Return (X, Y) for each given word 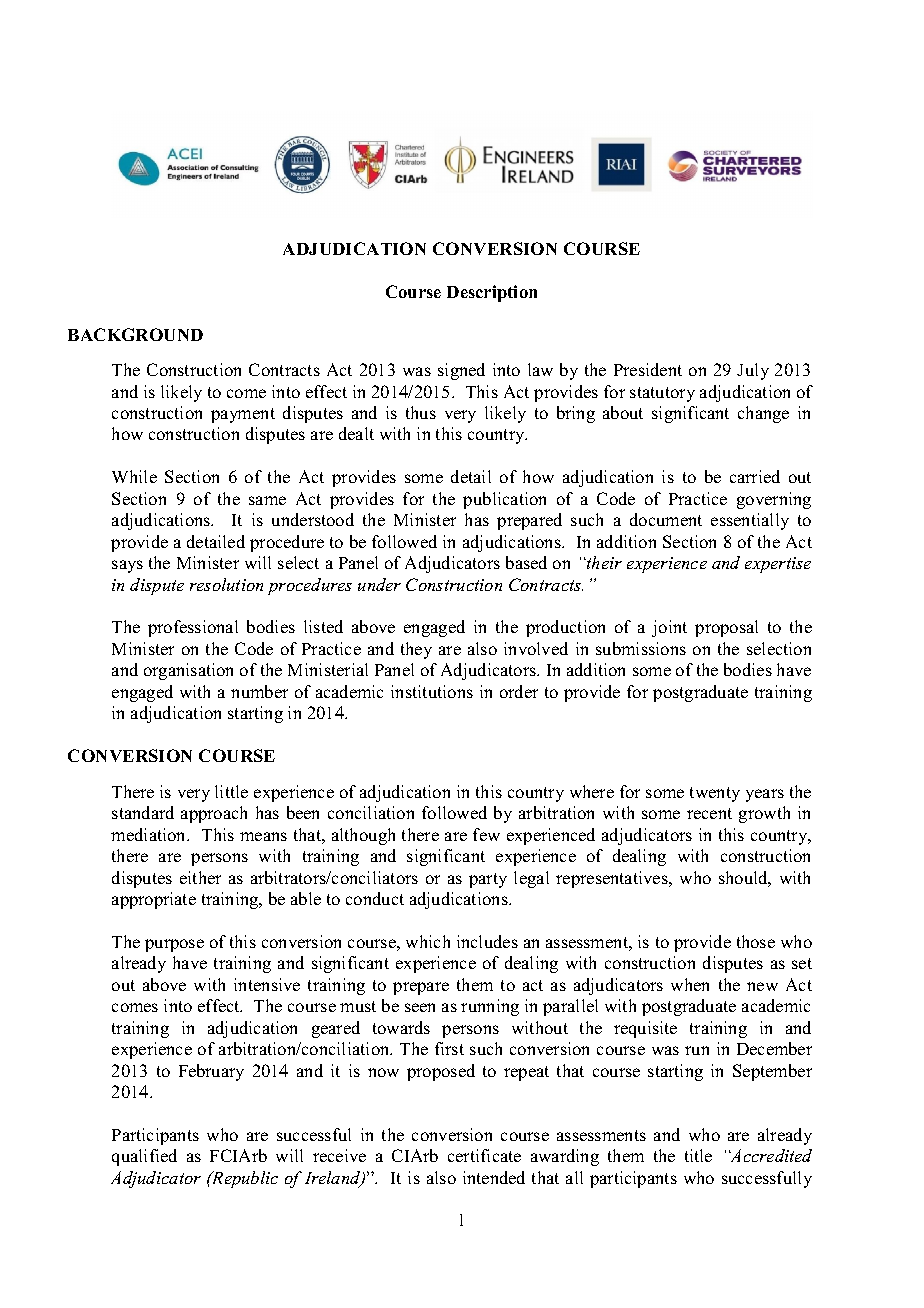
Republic (244, 1179)
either (200, 877)
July (753, 371)
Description (492, 293)
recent (709, 813)
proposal (726, 628)
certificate (484, 1155)
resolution (226, 584)
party (488, 880)
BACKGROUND (135, 334)
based (526, 562)
